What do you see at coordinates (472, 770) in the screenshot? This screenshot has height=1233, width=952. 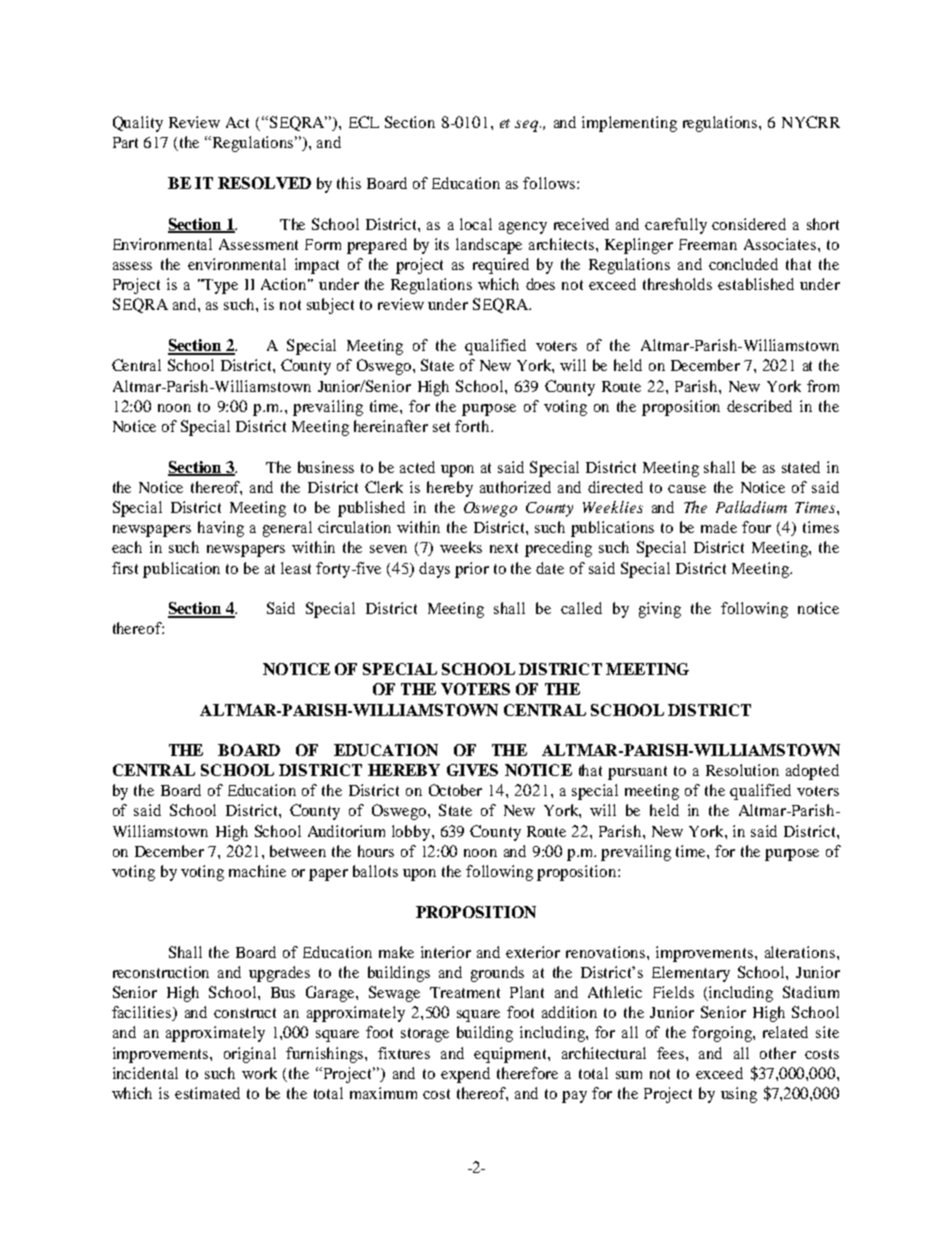 I see `GIVES` at bounding box center [472, 770].
